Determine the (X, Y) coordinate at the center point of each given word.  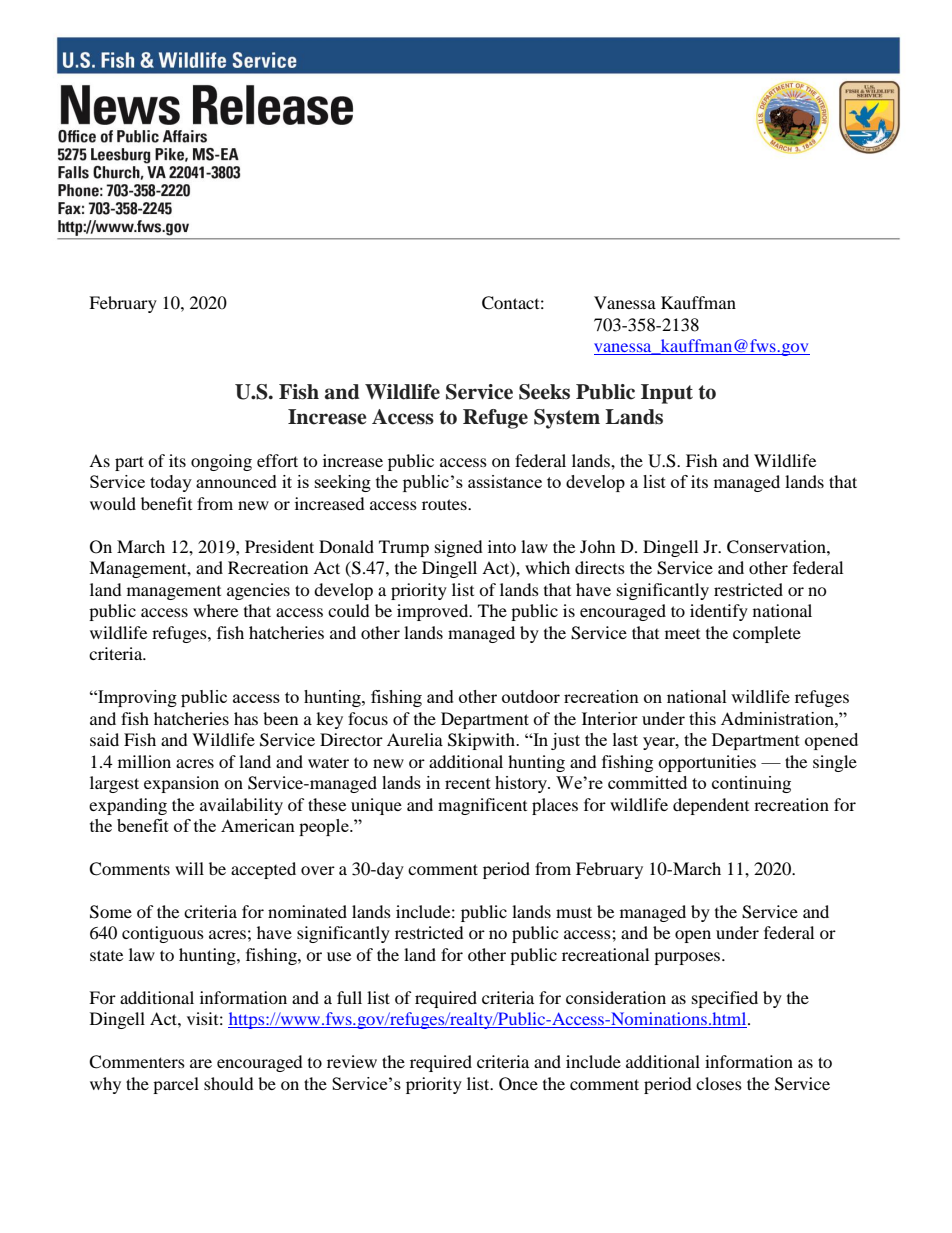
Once (518, 1084)
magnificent (482, 806)
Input (667, 394)
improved (434, 612)
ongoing (221, 462)
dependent (711, 806)
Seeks (544, 392)
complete (767, 634)
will (189, 868)
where (215, 610)
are (201, 1063)
